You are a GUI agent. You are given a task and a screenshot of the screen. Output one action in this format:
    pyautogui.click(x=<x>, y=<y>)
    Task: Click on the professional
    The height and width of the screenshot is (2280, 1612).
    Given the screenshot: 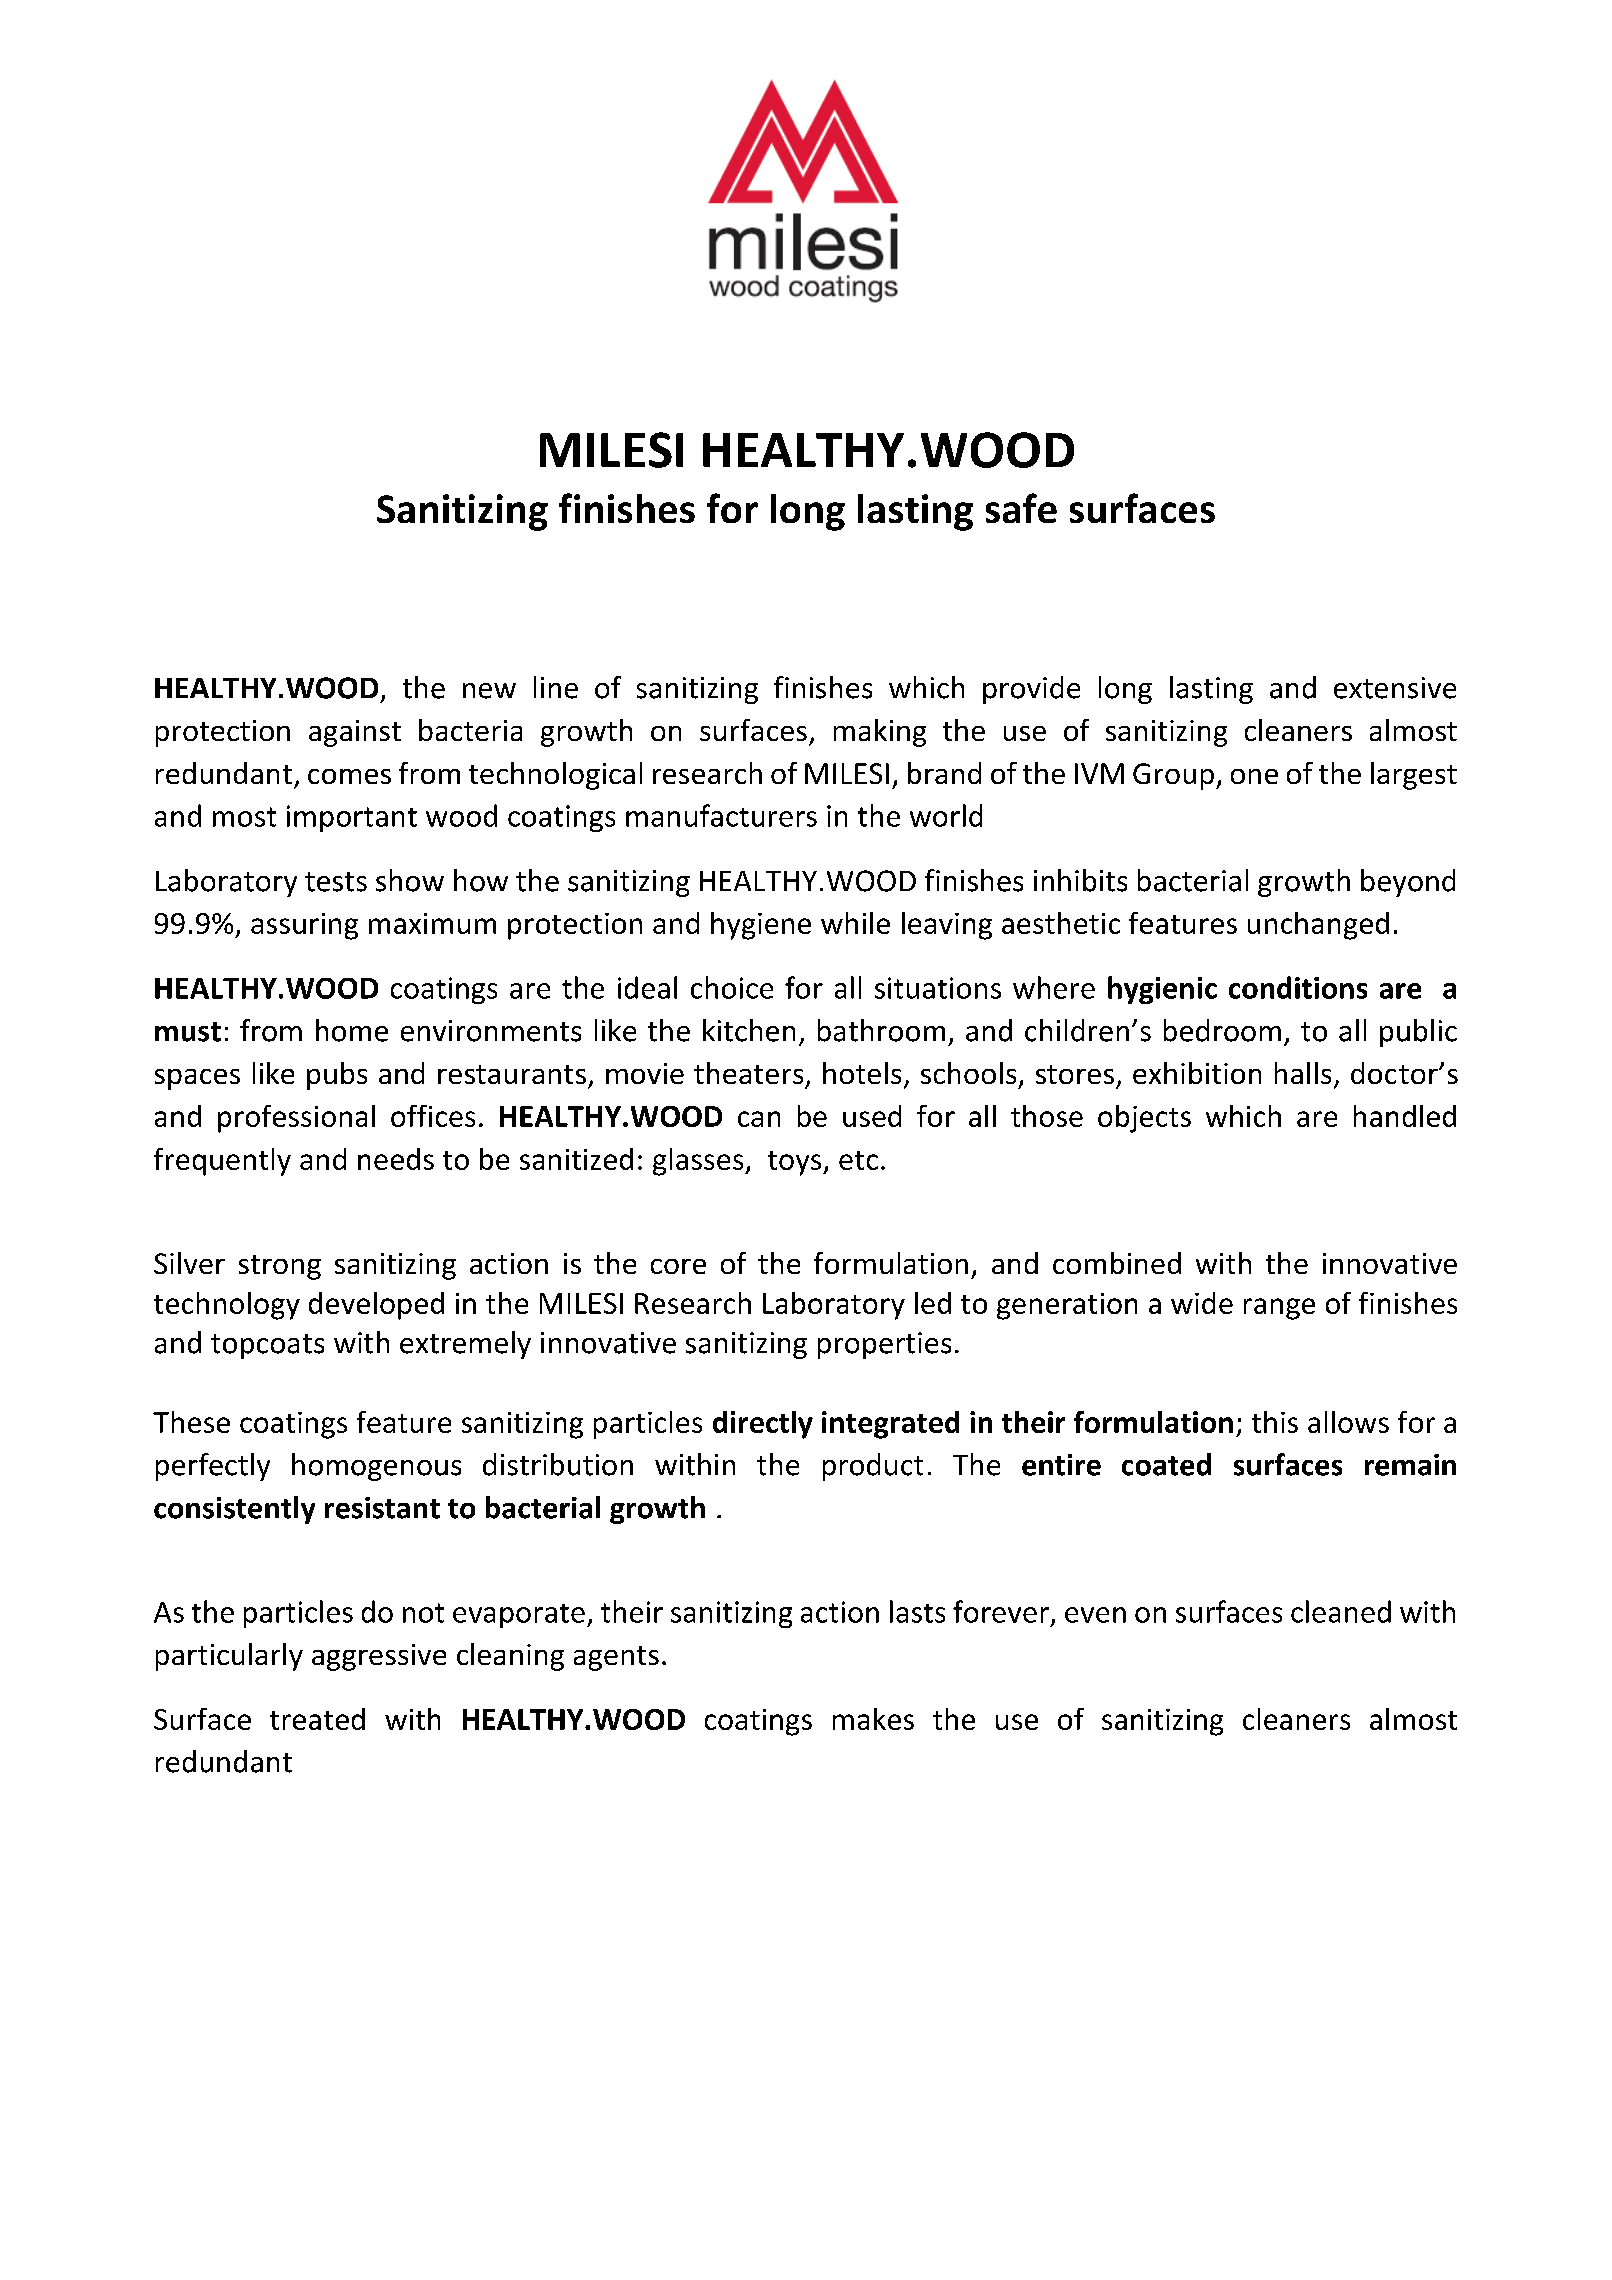 What is the action you would take?
    pyautogui.click(x=296, y=1119)
